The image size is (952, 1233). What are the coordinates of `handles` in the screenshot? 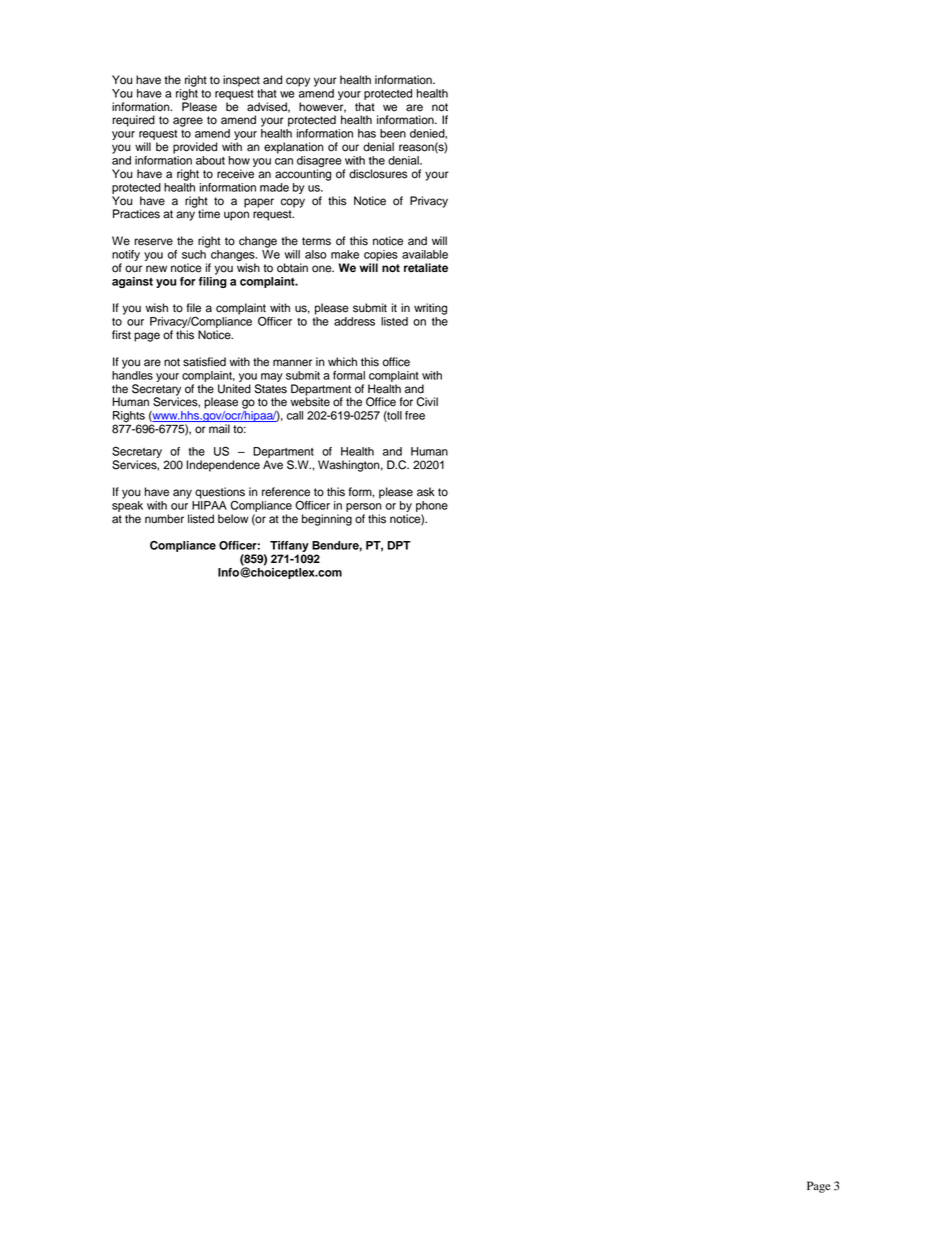 It's located at (132, 374).
